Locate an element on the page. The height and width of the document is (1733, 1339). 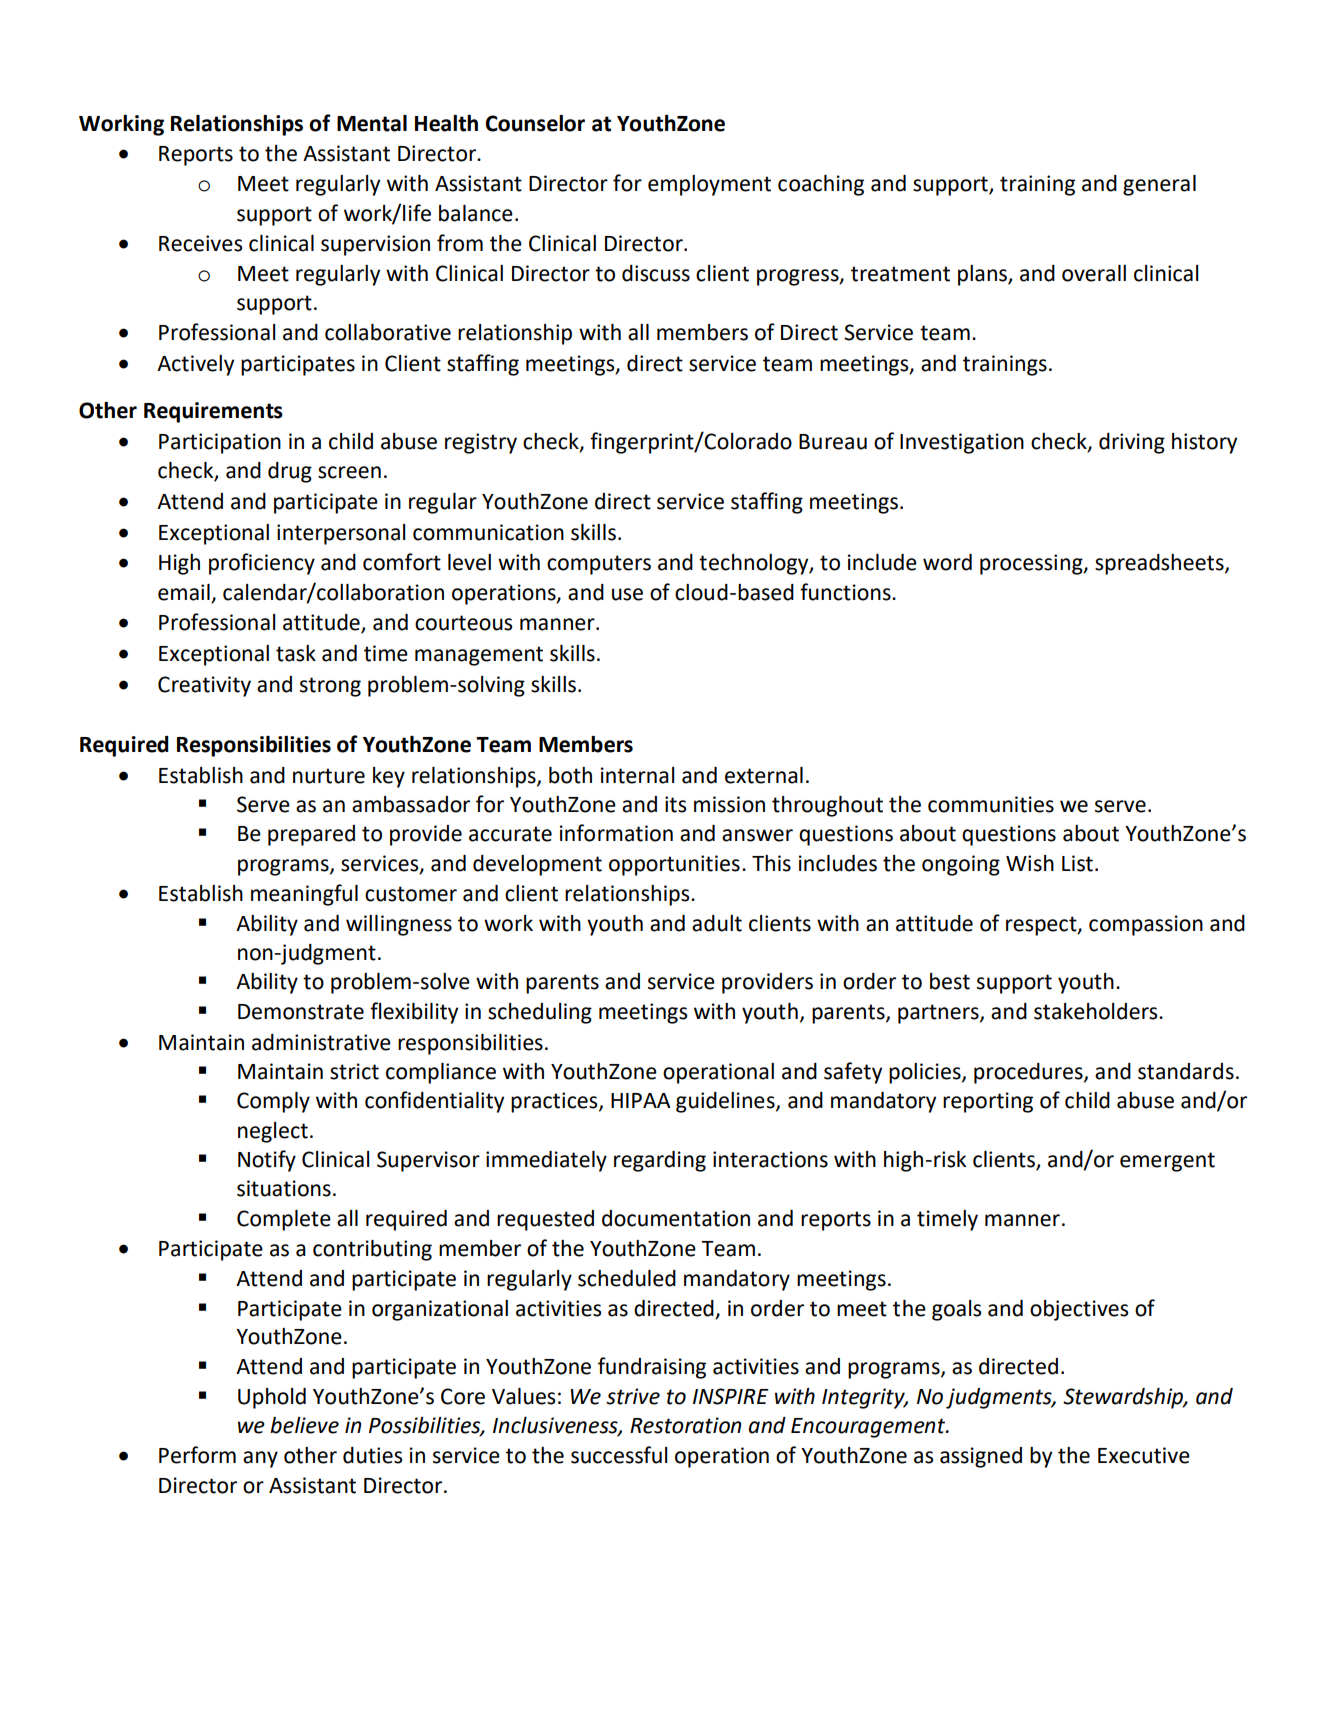
general is located at coordinates (1159, 185).
